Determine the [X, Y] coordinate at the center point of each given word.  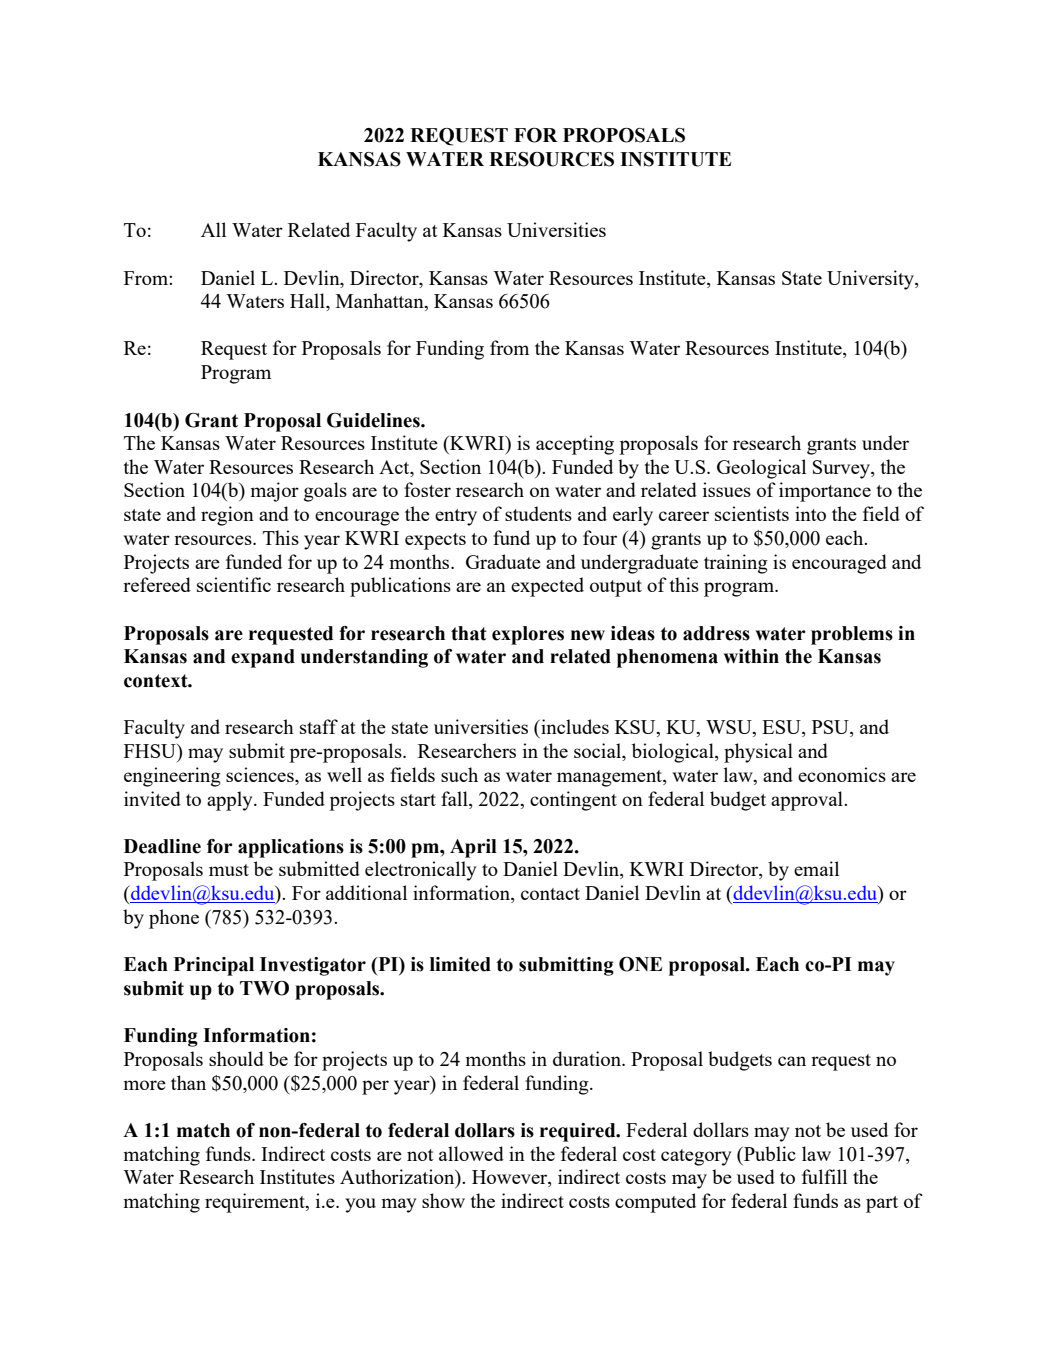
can [792, 1061]
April [473, 848]
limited [460, 964]
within [751, 656]
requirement [256, 1203]
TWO [264, 988]
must [229, 870]
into [810, 513]
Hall [308, 302]
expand [263, 658]
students [538, 513]
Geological [761, 469]
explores [528, 635]
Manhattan [381, 302]
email [816, 868]
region [227, 516]
